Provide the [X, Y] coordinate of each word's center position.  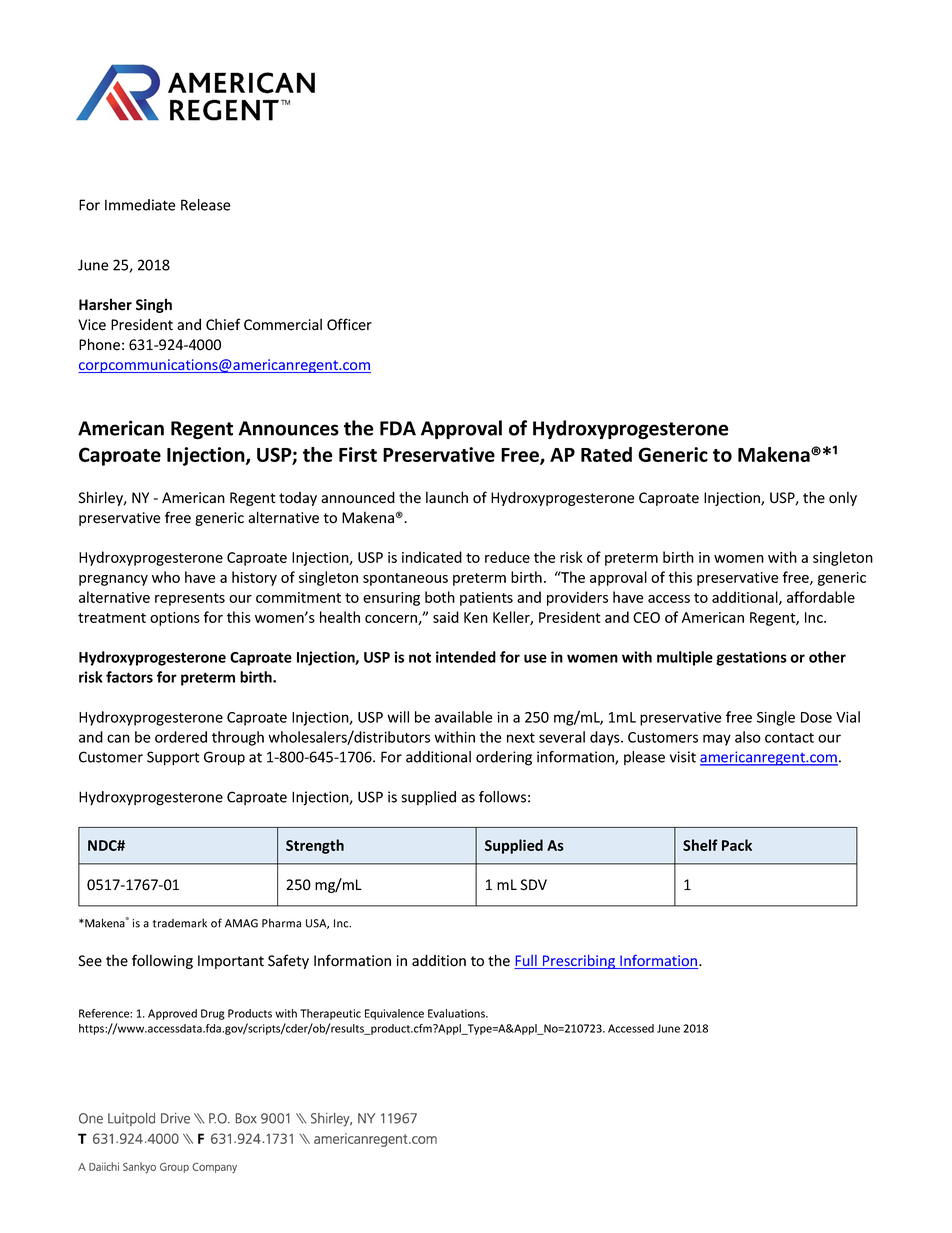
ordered [181, 737]
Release [205, 205]
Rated [606, 454]
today [298, 499]
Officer [349, 324]
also [748, 737]
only [843, 498]
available [463, 717]
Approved [172, 1014]
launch [447, 497]
